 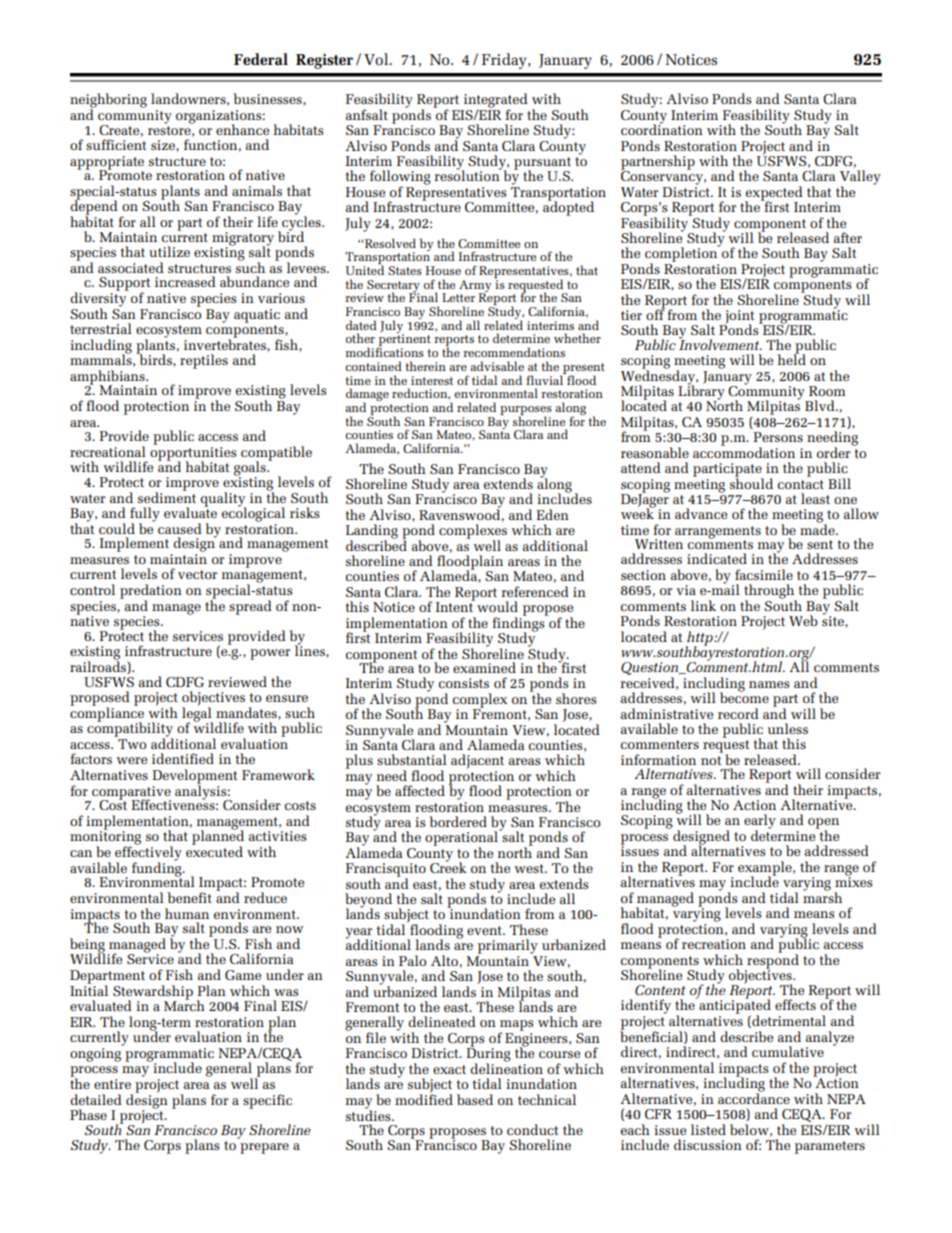 What do you see at coordinates (662, 128) in the page?
I see `coordination` at bounding box center [662, 128].
